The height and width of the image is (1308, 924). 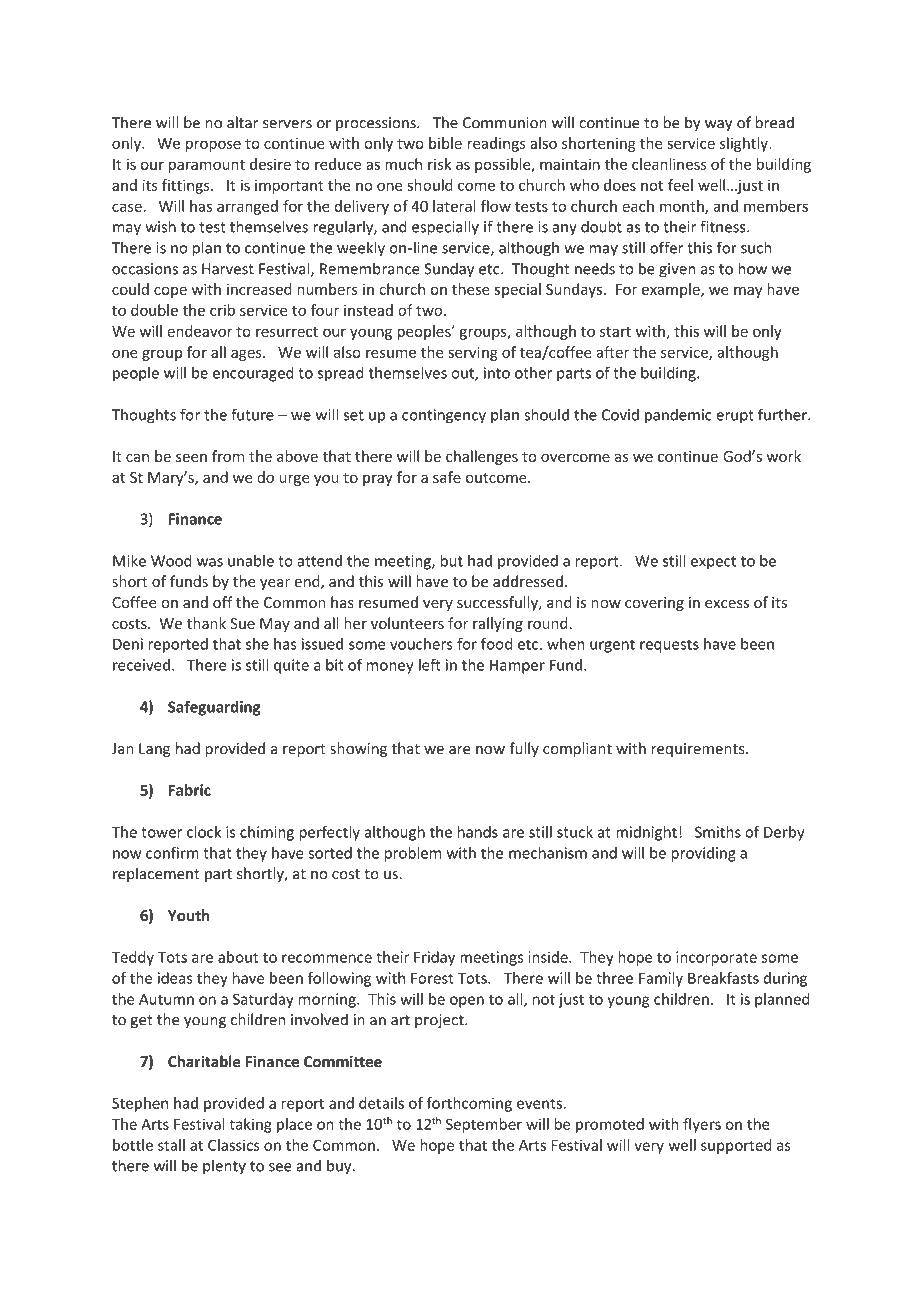 I want to click on bible, so click(x=445, y=143).
